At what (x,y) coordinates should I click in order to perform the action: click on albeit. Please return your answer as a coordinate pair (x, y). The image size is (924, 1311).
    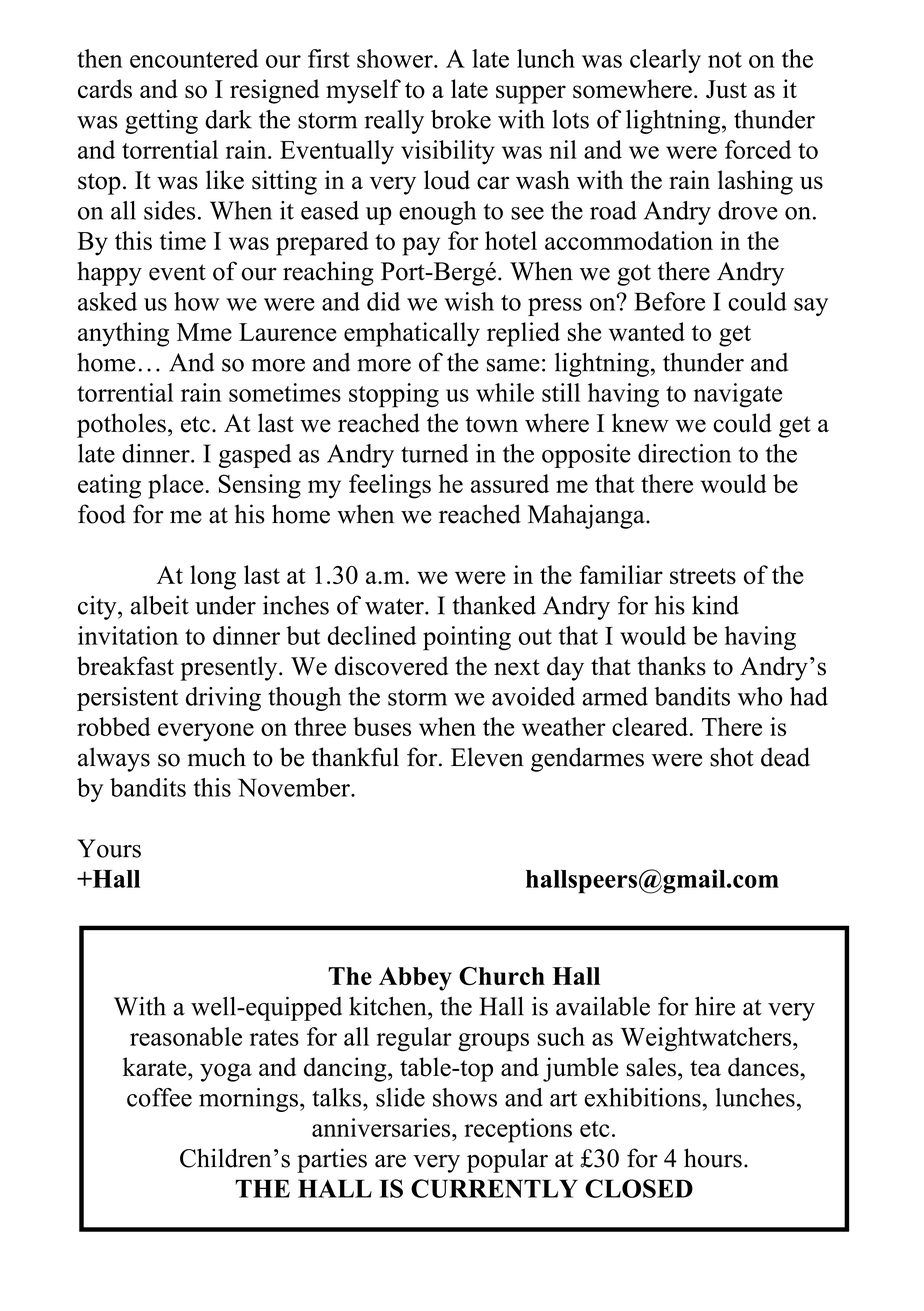
    Looking at the image, I should click on (160, 605).
